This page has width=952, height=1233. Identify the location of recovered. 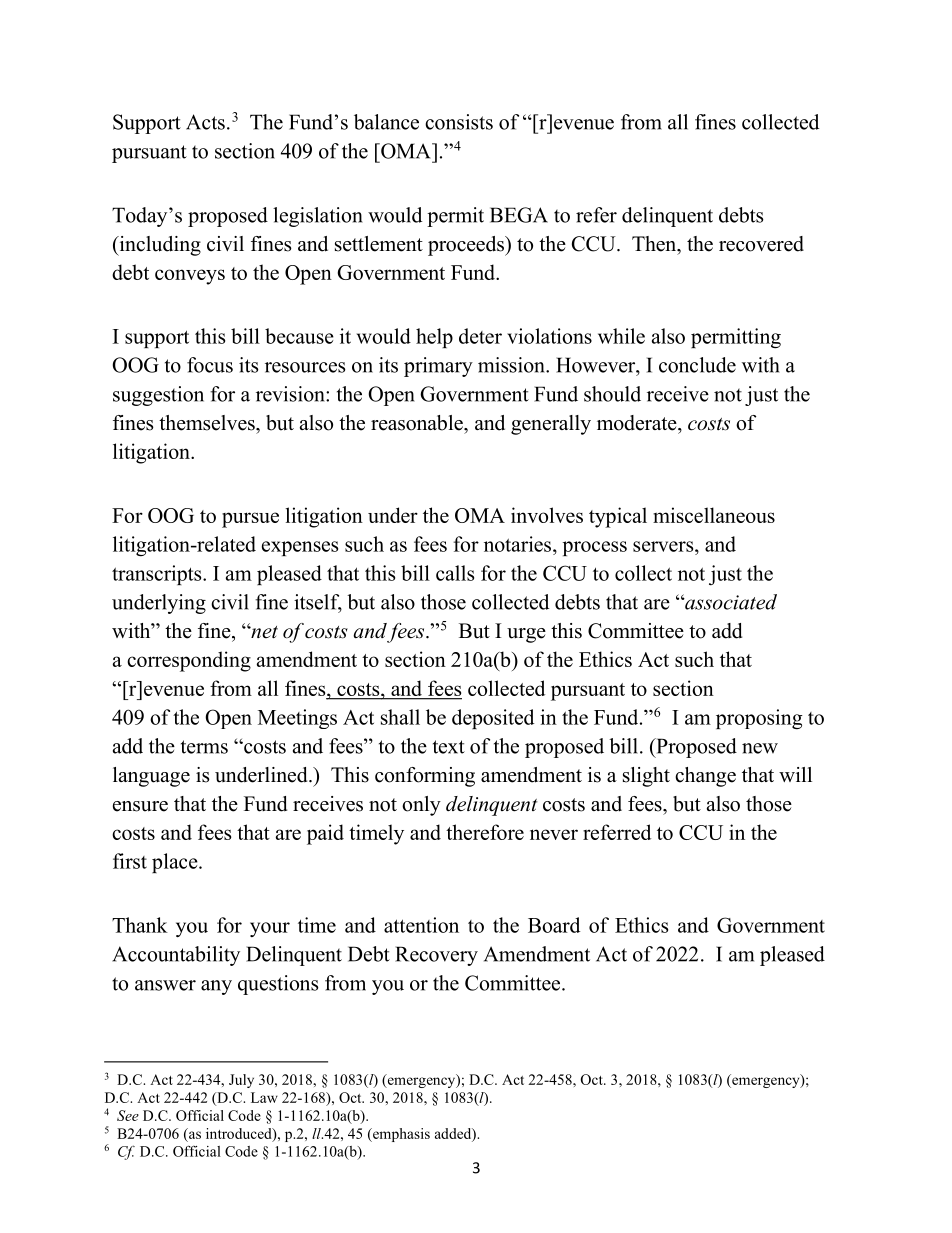
(761, 244).
